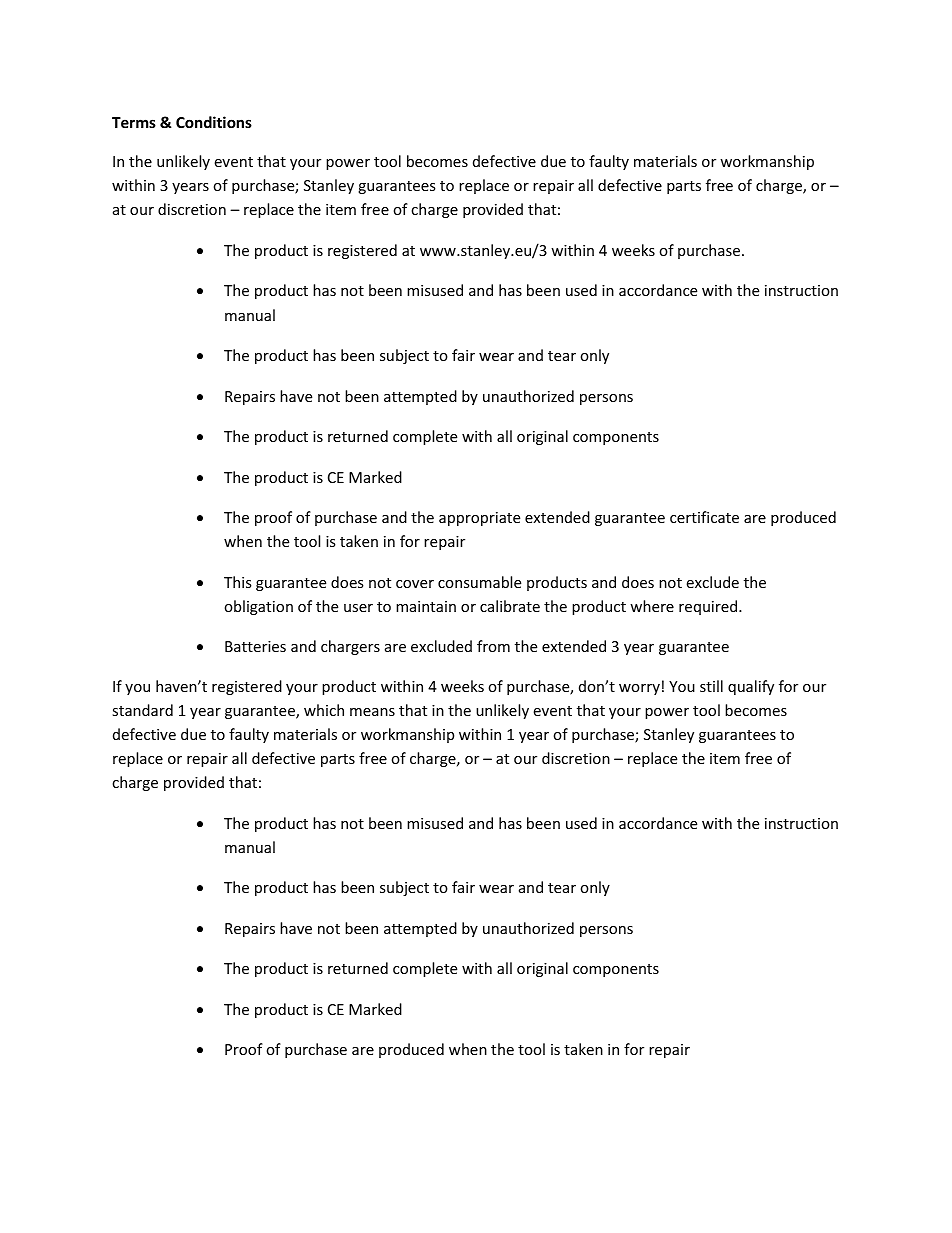  What do you see at coordinates (479, 582) in the image?
I see `consumable` at bounding box center [479, 582].
